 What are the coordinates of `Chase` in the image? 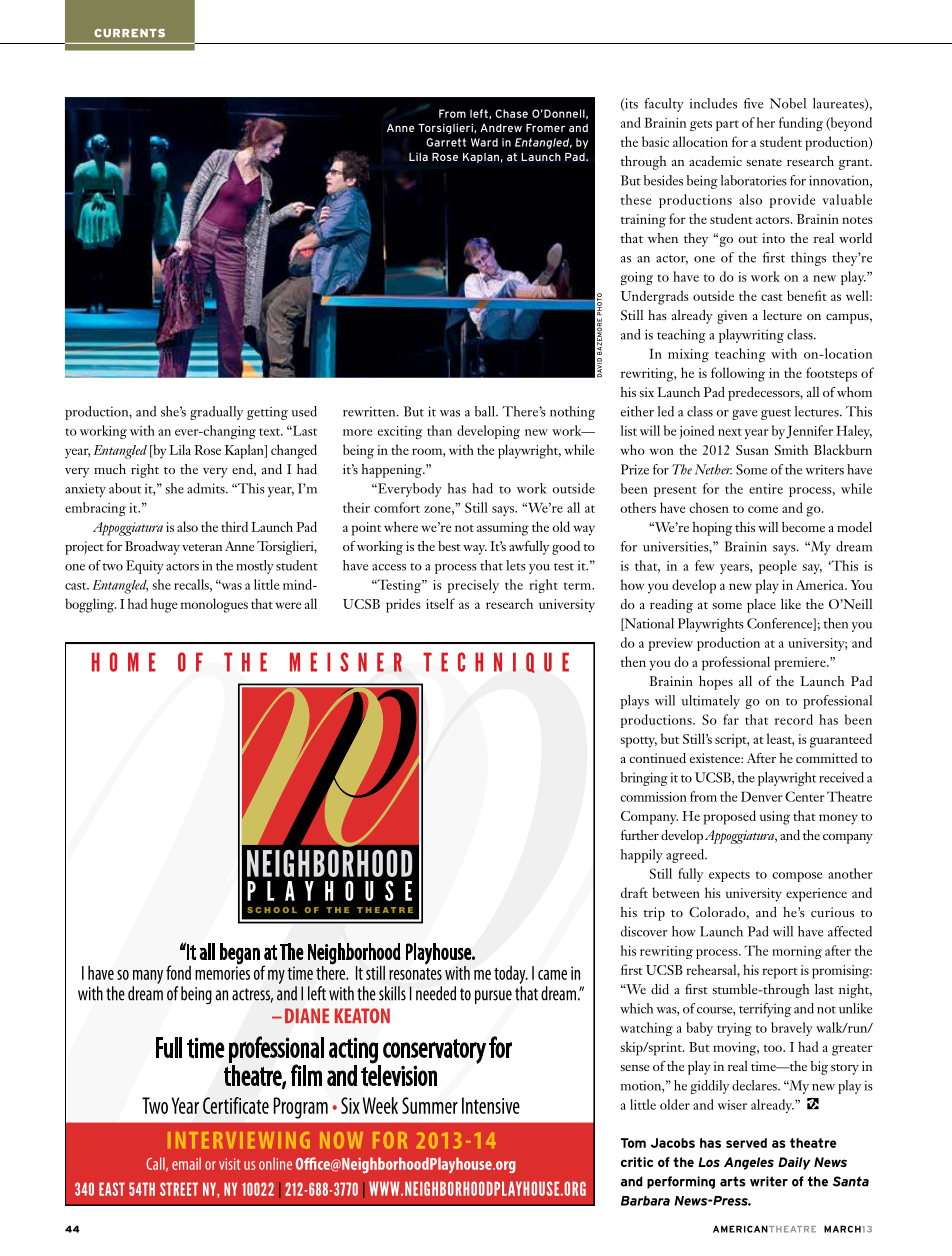 It's located at (511, 113).
